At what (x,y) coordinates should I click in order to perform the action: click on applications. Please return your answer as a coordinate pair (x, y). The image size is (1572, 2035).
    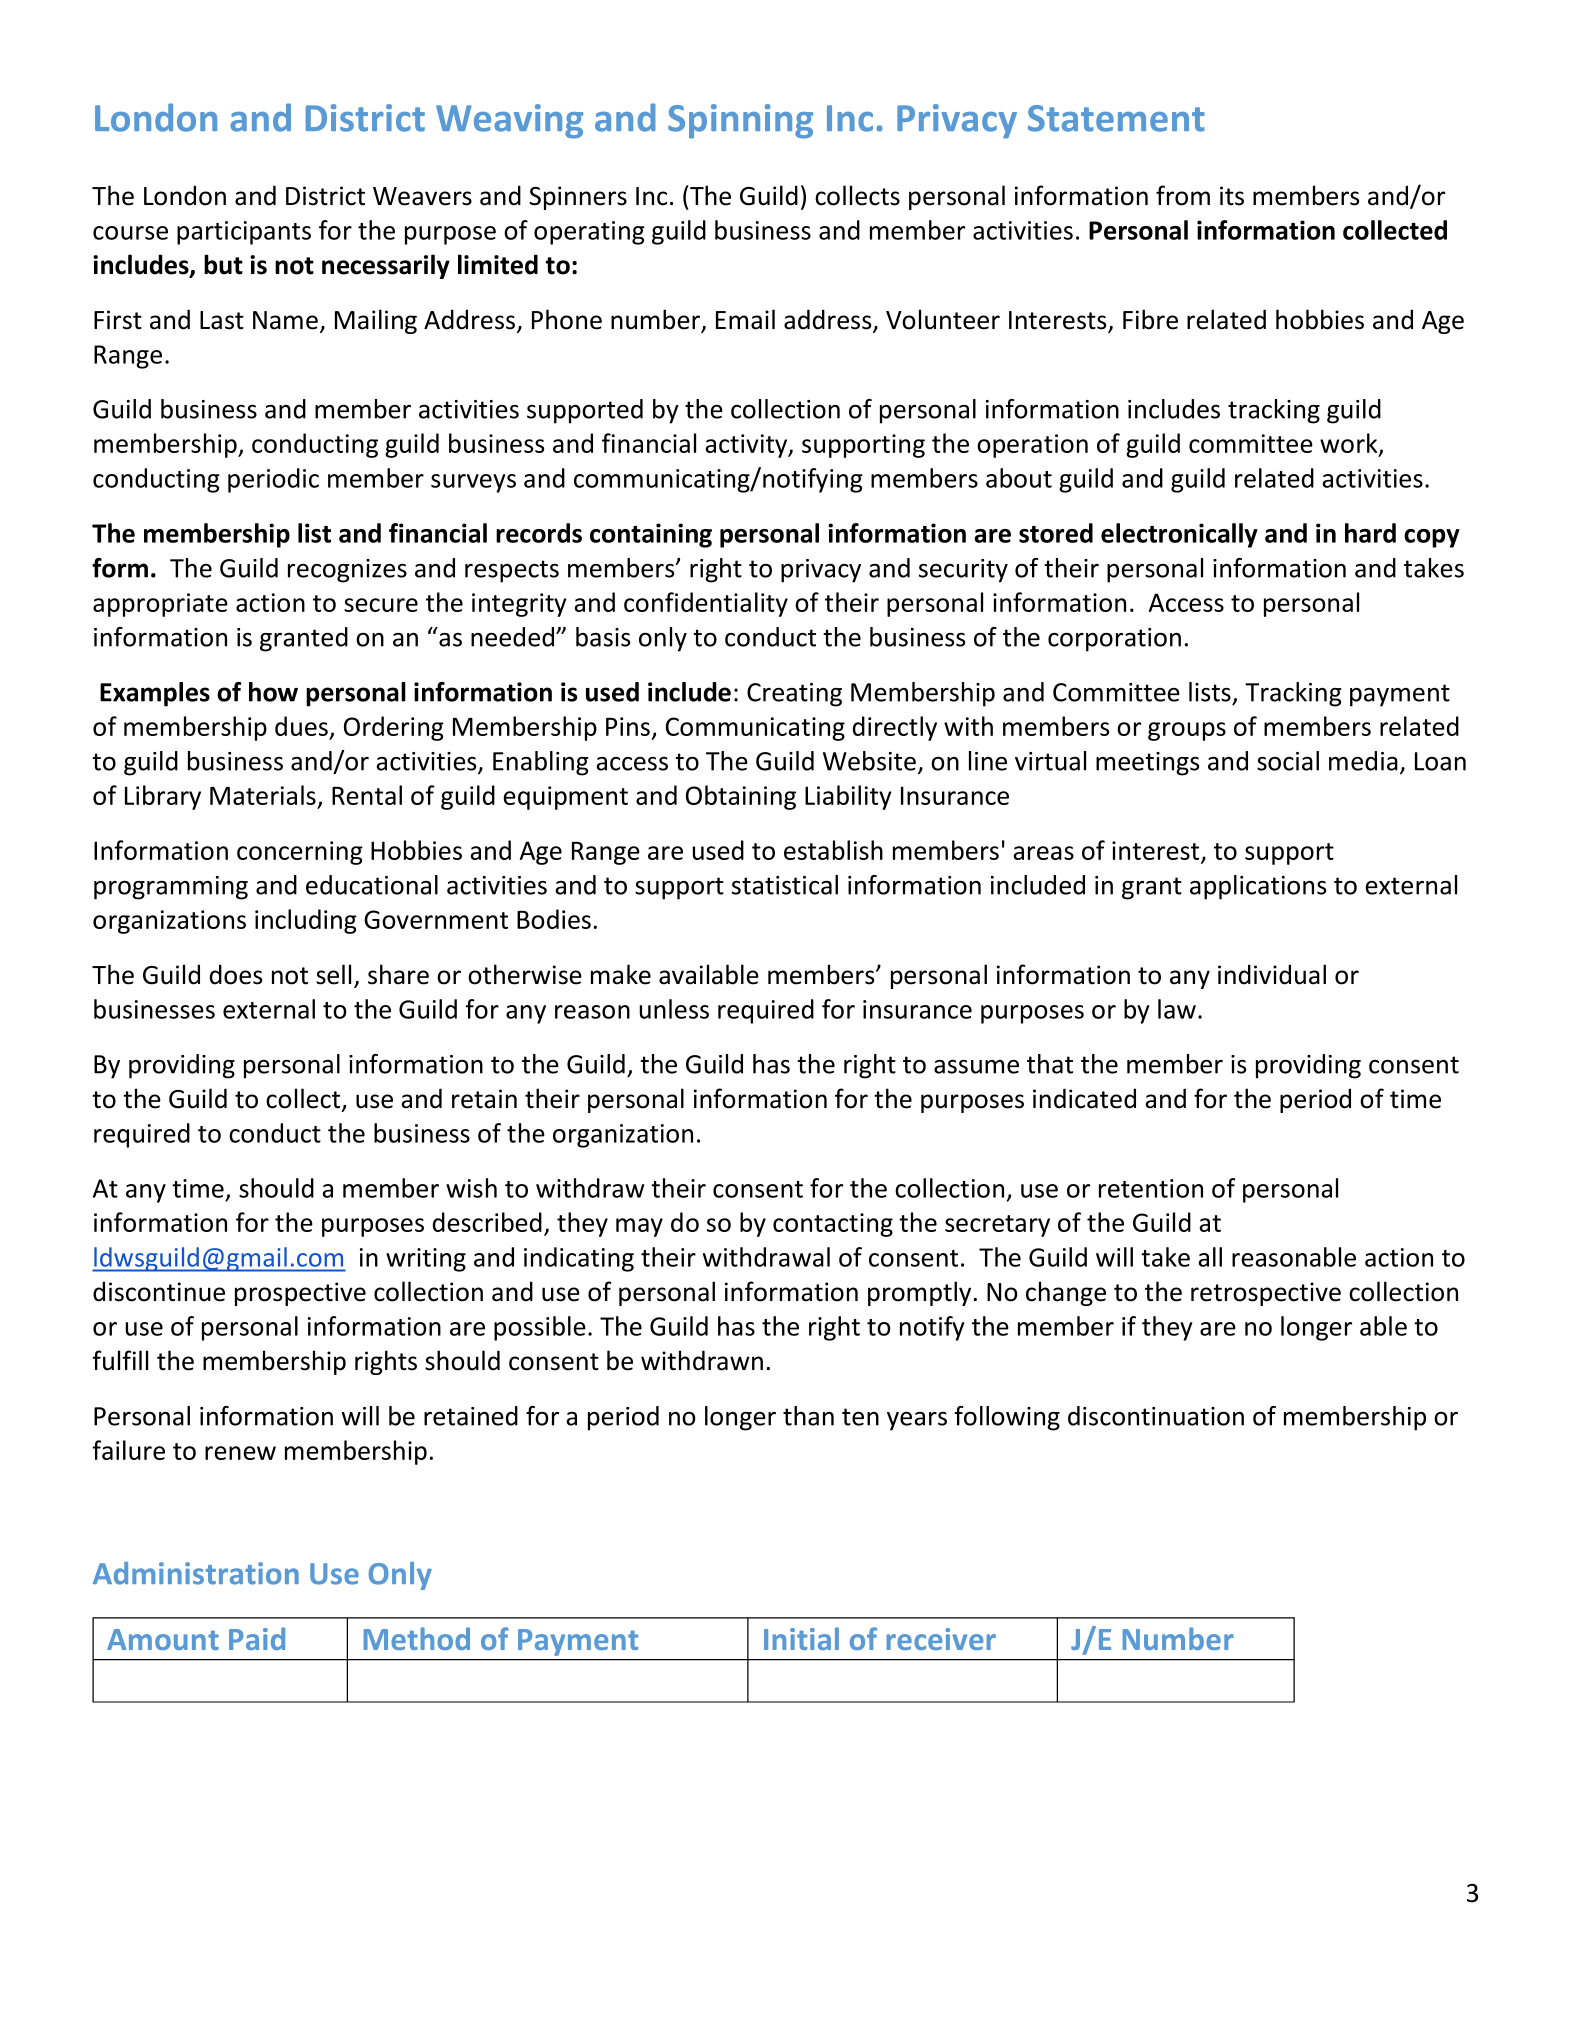
    Looking at the image, I should click on (1258, 887).
